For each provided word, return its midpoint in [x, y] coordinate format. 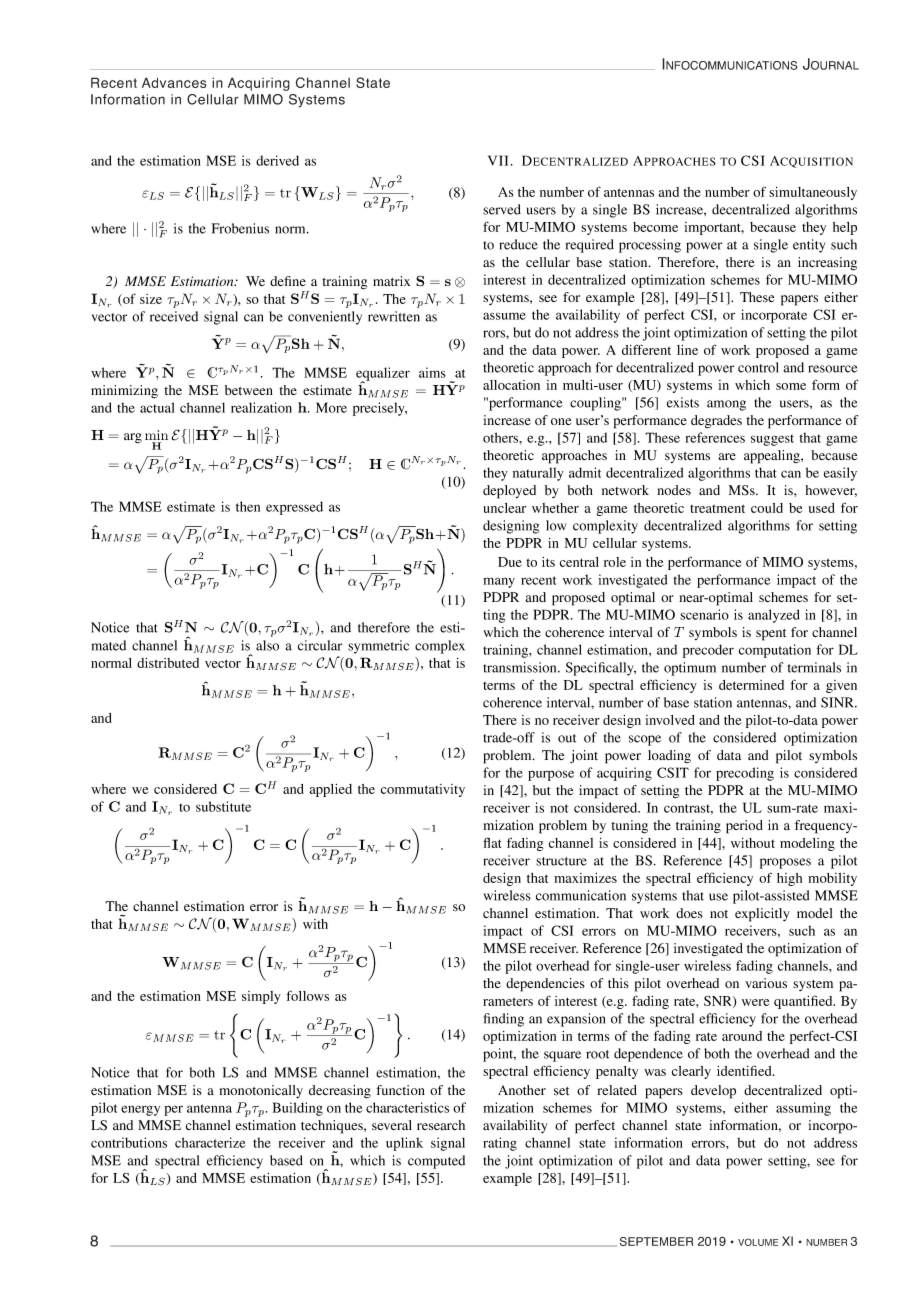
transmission [521, 667]
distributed [168, 663]
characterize [210, 1142]
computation [775, 651]
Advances [174, 82]
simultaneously [813, 193]
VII [498, 160]
